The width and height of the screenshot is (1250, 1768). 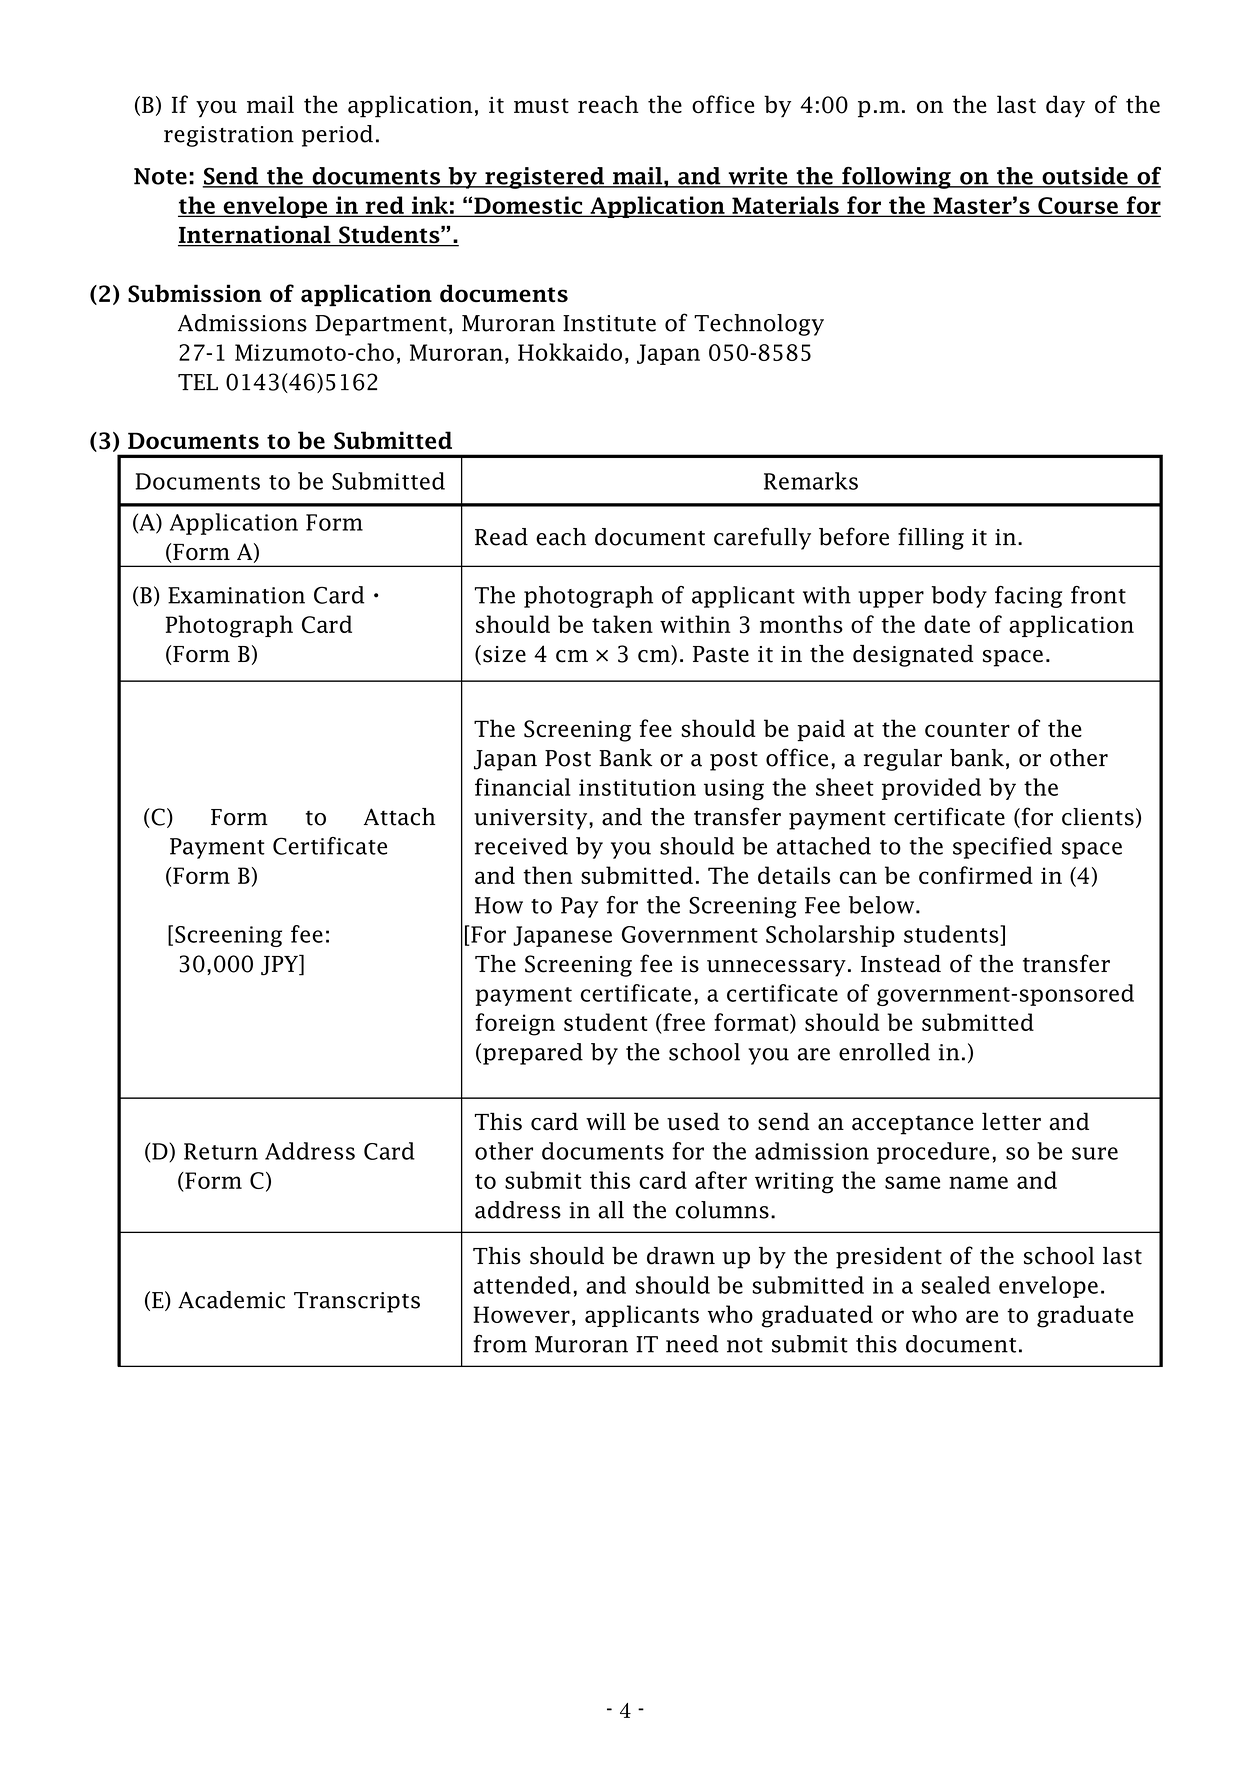 I want to click on sealed, so click(x=956, y=1285).
